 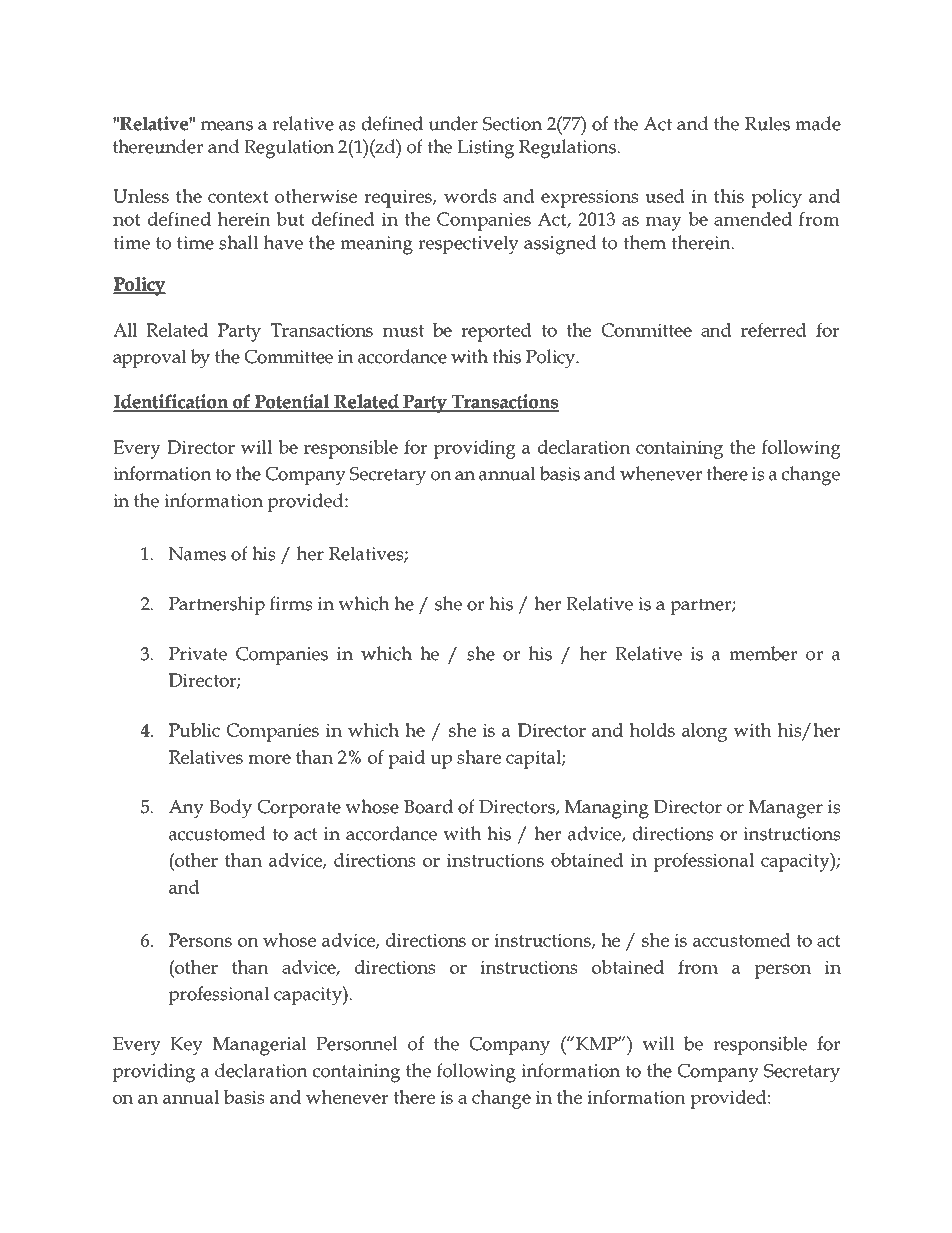 I want to click on member, so click(x=763, y=653).
